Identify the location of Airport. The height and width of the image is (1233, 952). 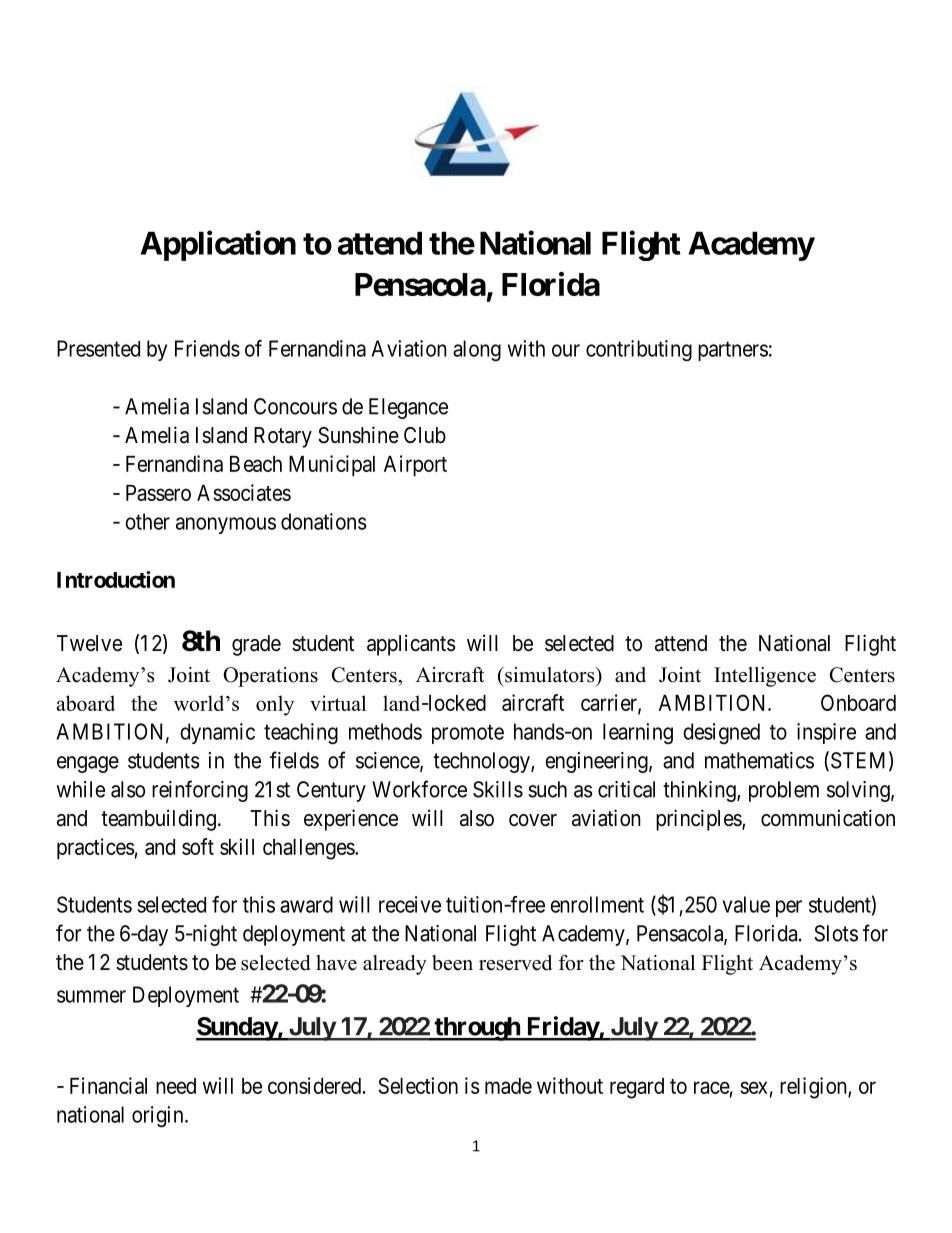
(415, 466).
